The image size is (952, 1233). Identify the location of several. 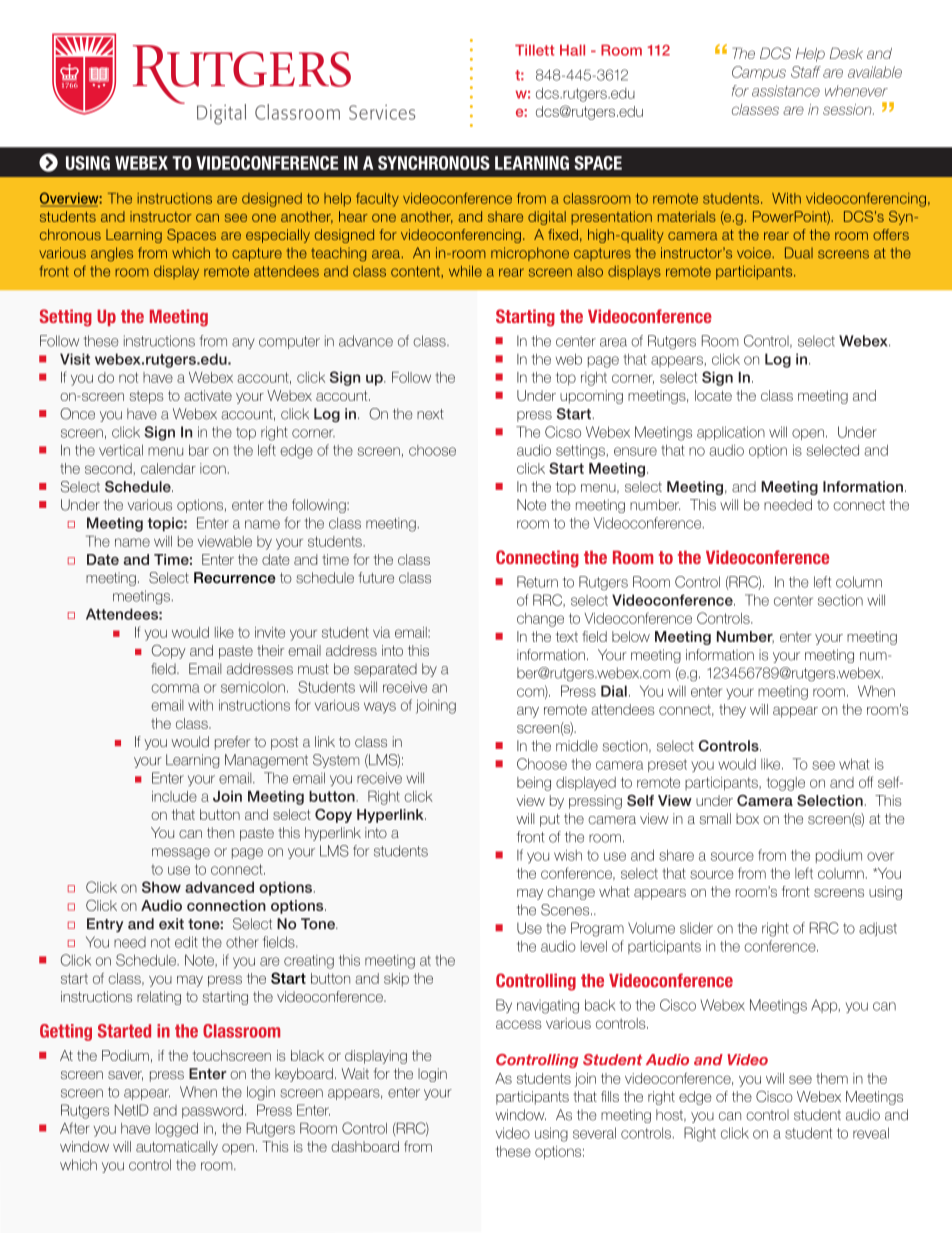
(594, 1133).
